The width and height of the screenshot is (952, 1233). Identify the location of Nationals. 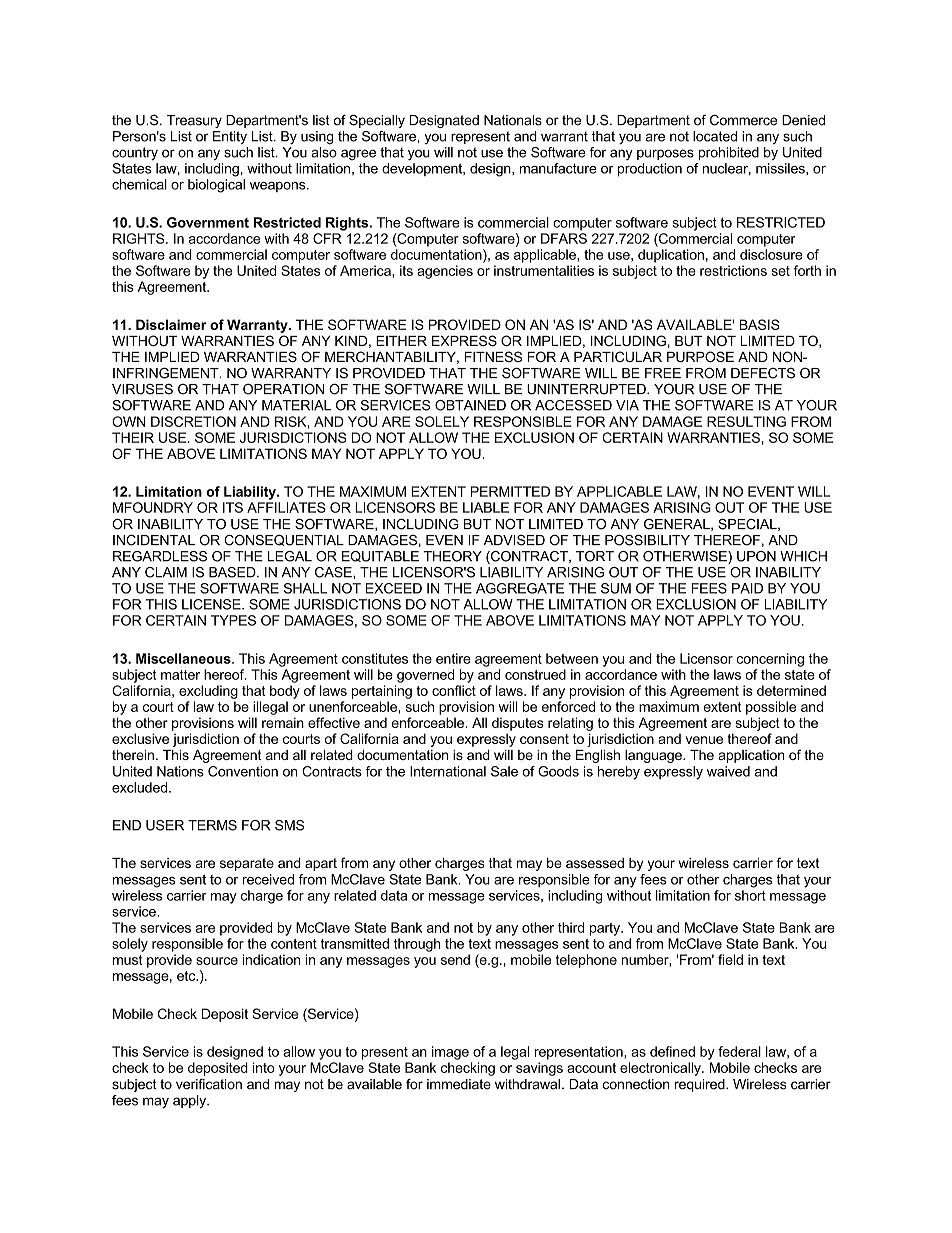
(513, 120).
